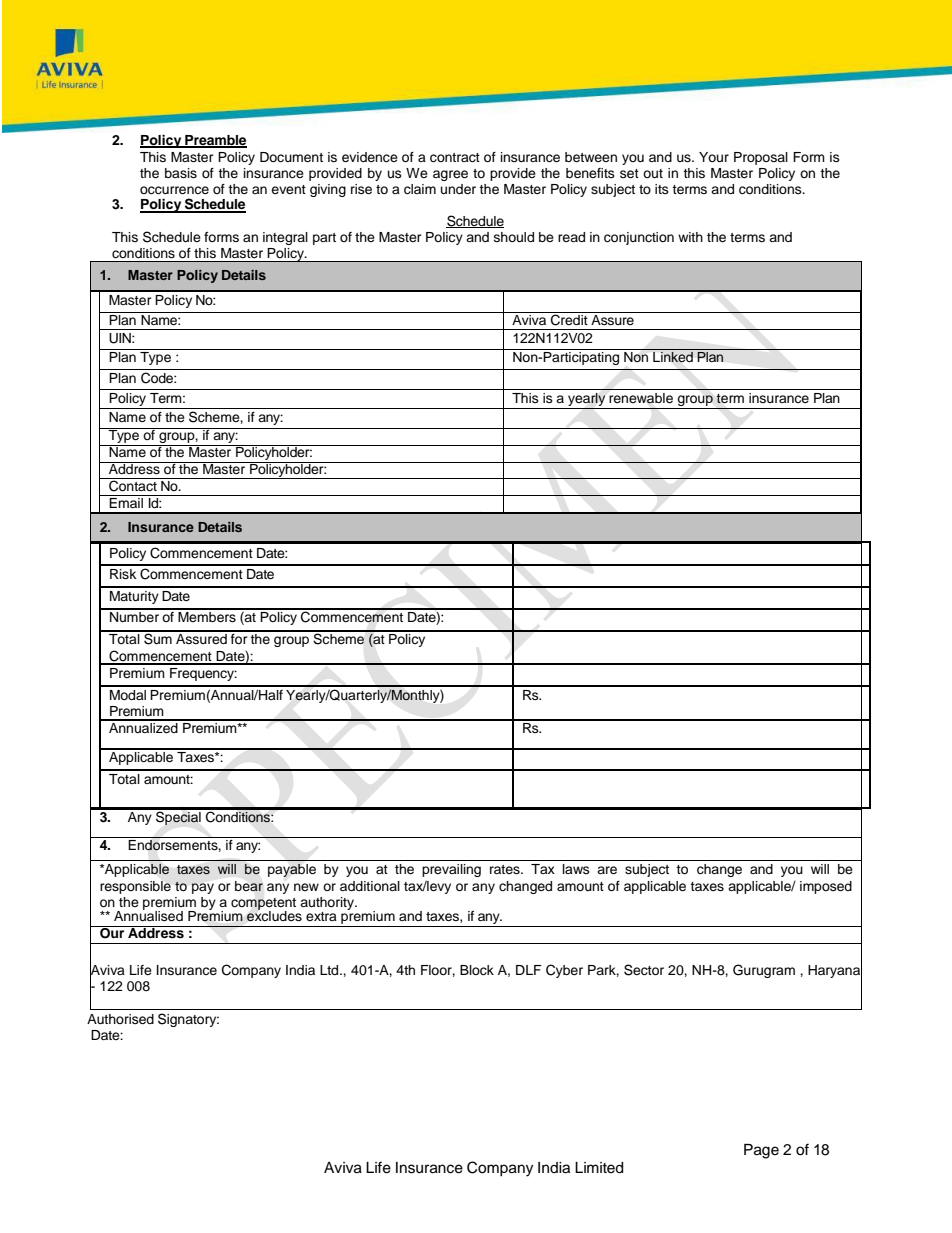 The image size is (952, 1233). What do you see at coordinates (181, 173) in the page?
I see `basis` at bounding box center [181, 173].
